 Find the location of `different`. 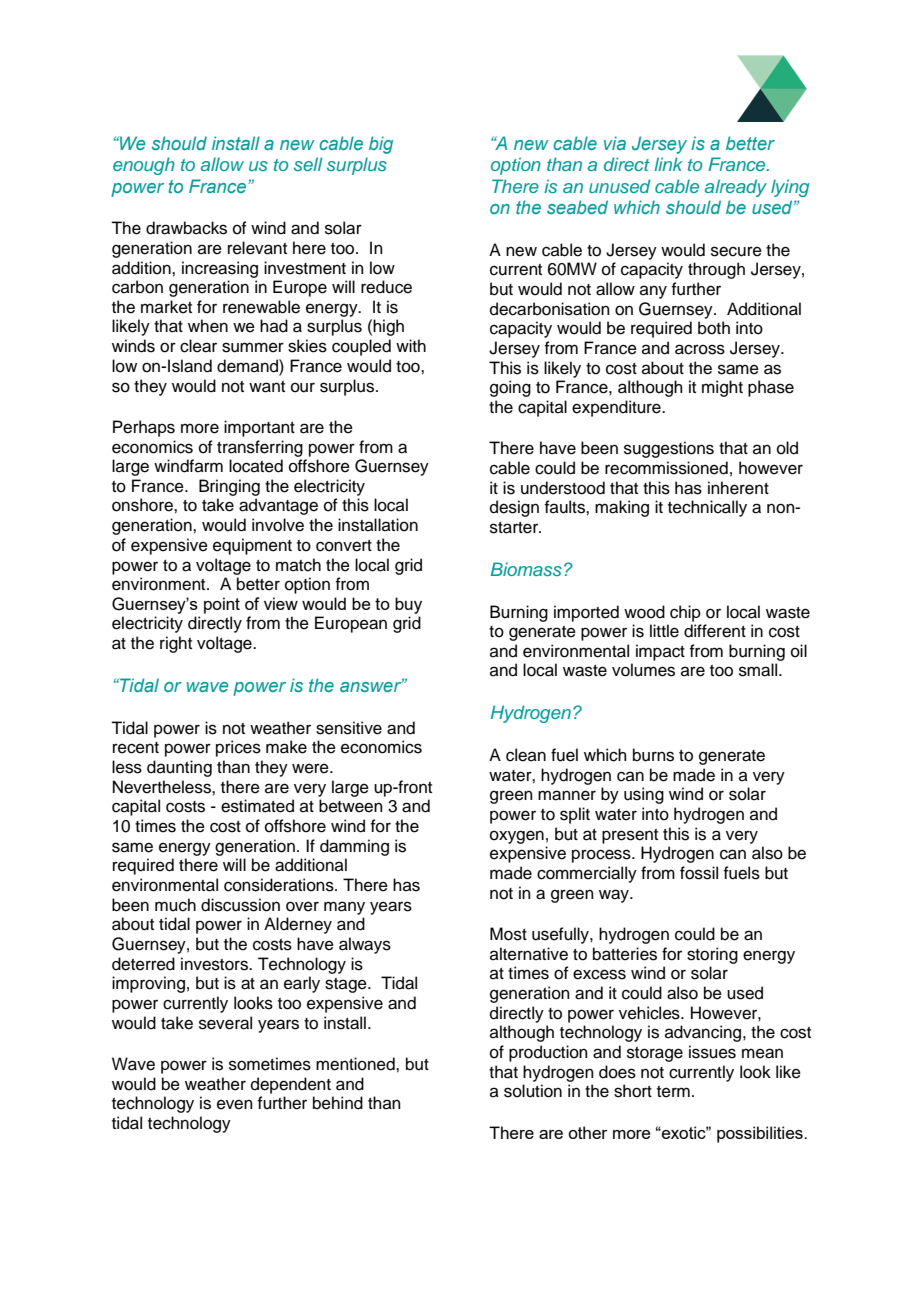

different is located at coordinates (715, 631).
